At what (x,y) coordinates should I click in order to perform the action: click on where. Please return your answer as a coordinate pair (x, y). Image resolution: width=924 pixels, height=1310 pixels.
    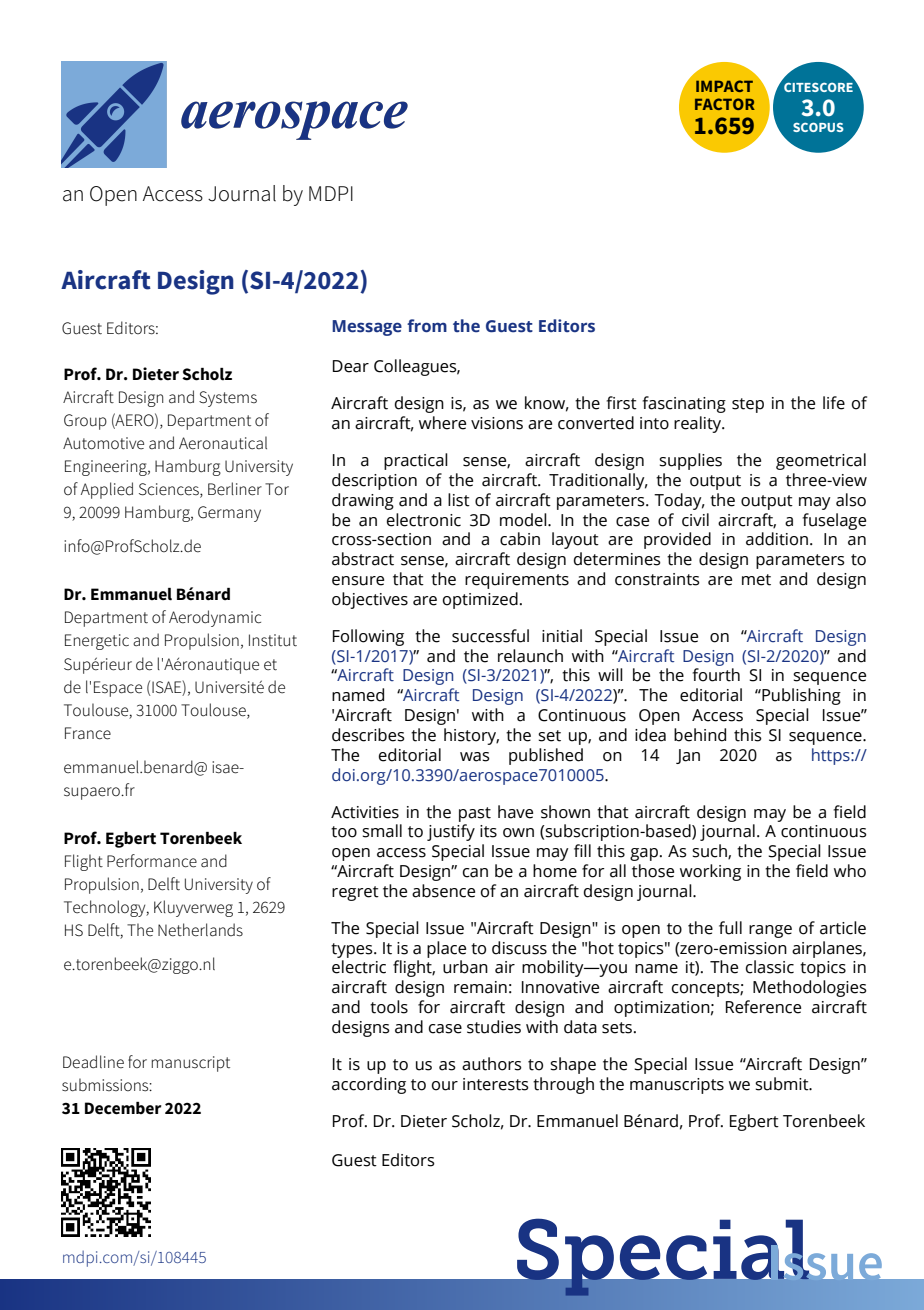
    Looking at the image, I should click on (442, 423).
